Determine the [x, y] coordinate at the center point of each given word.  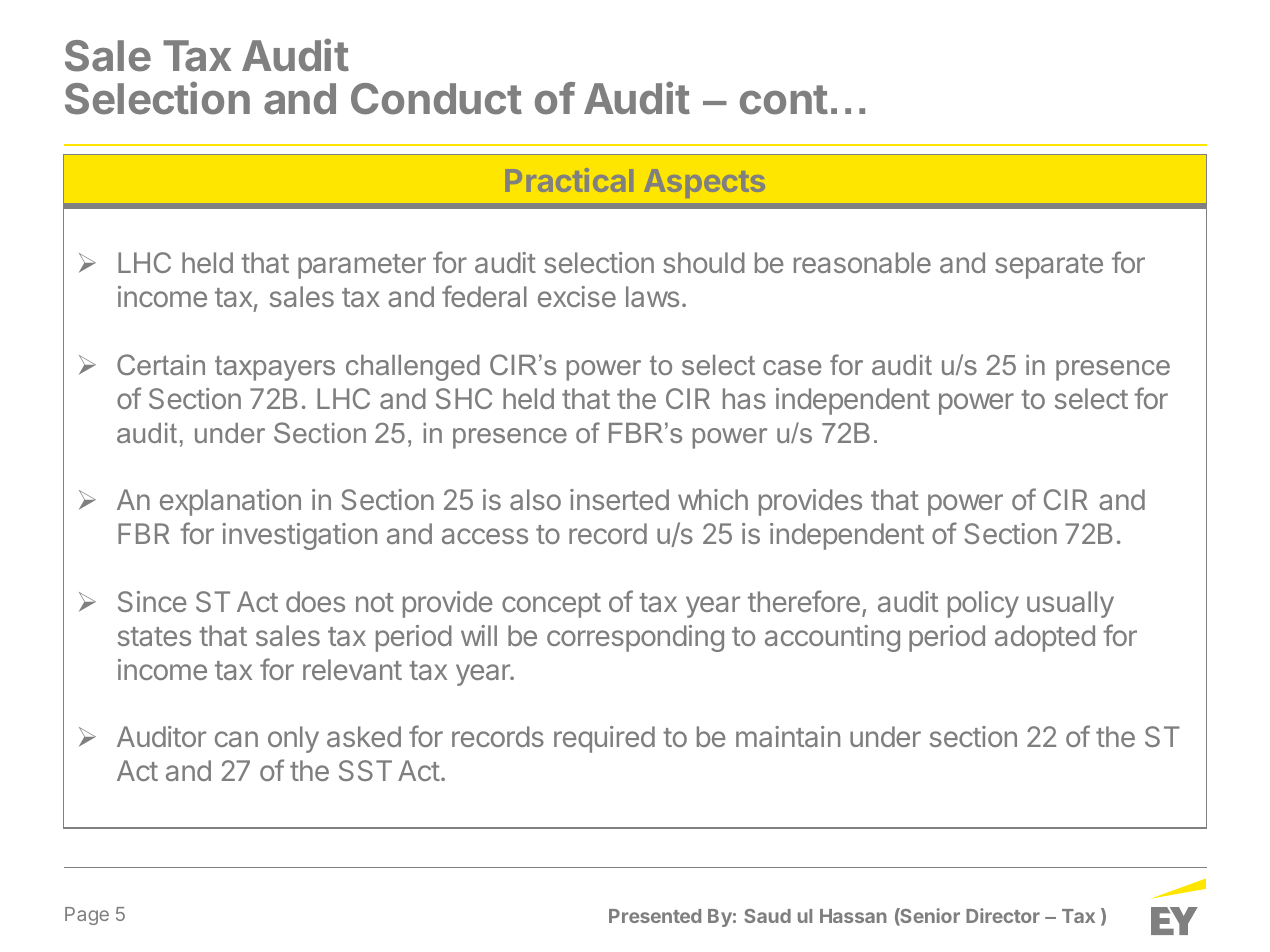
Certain [161, 364]
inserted [619, 499]
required [604, 739]
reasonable [862, 262]
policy [983, 604]
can [236, 739]
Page [87, 916]
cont [784, 100]
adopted [1045, 638]
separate [1049, 266]
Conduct [436, 99]
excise [577, 296]
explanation [230, 502]
